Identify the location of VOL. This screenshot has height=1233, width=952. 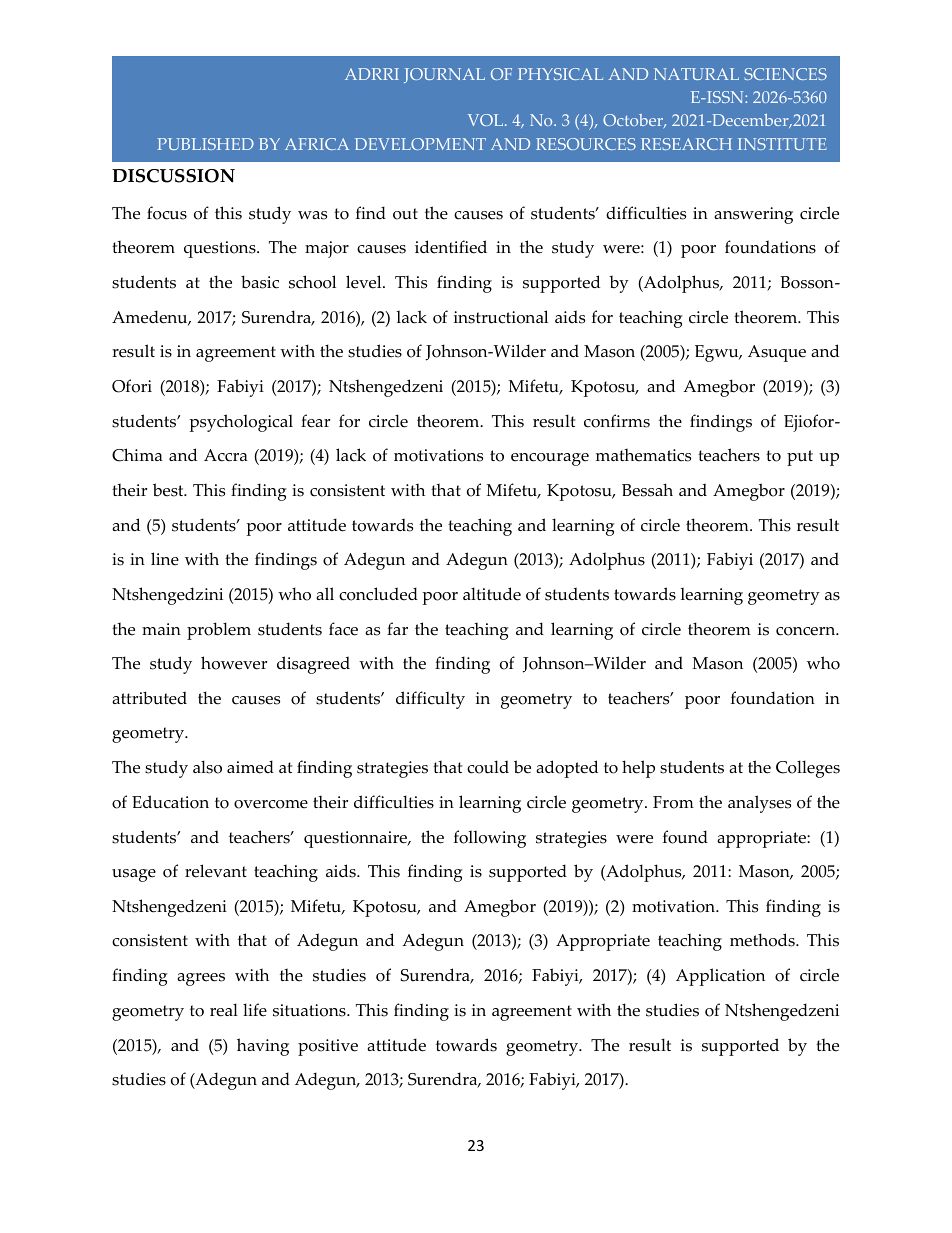
(487, 120).
